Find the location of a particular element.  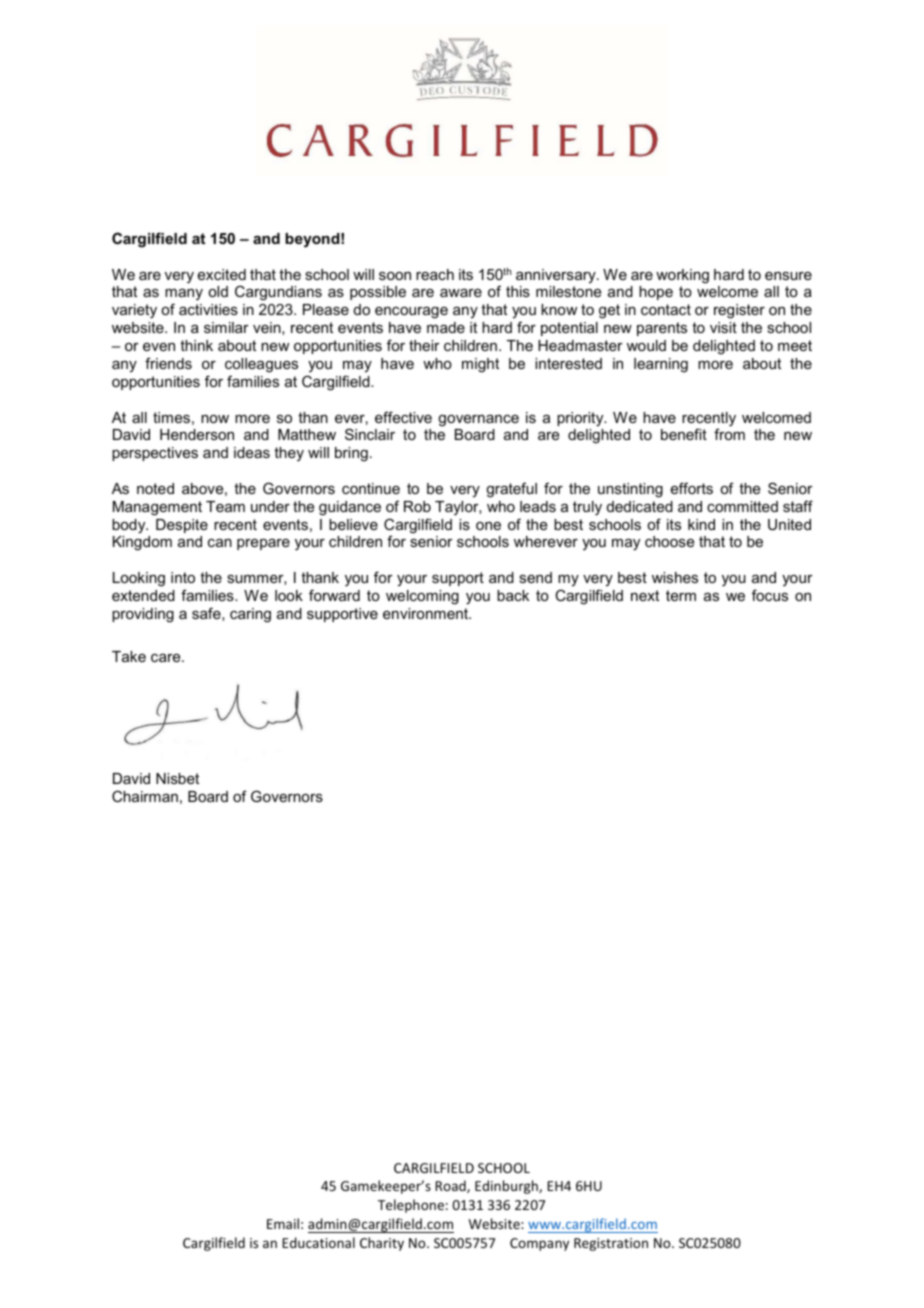

environment is located at coordinates (427, 613).
